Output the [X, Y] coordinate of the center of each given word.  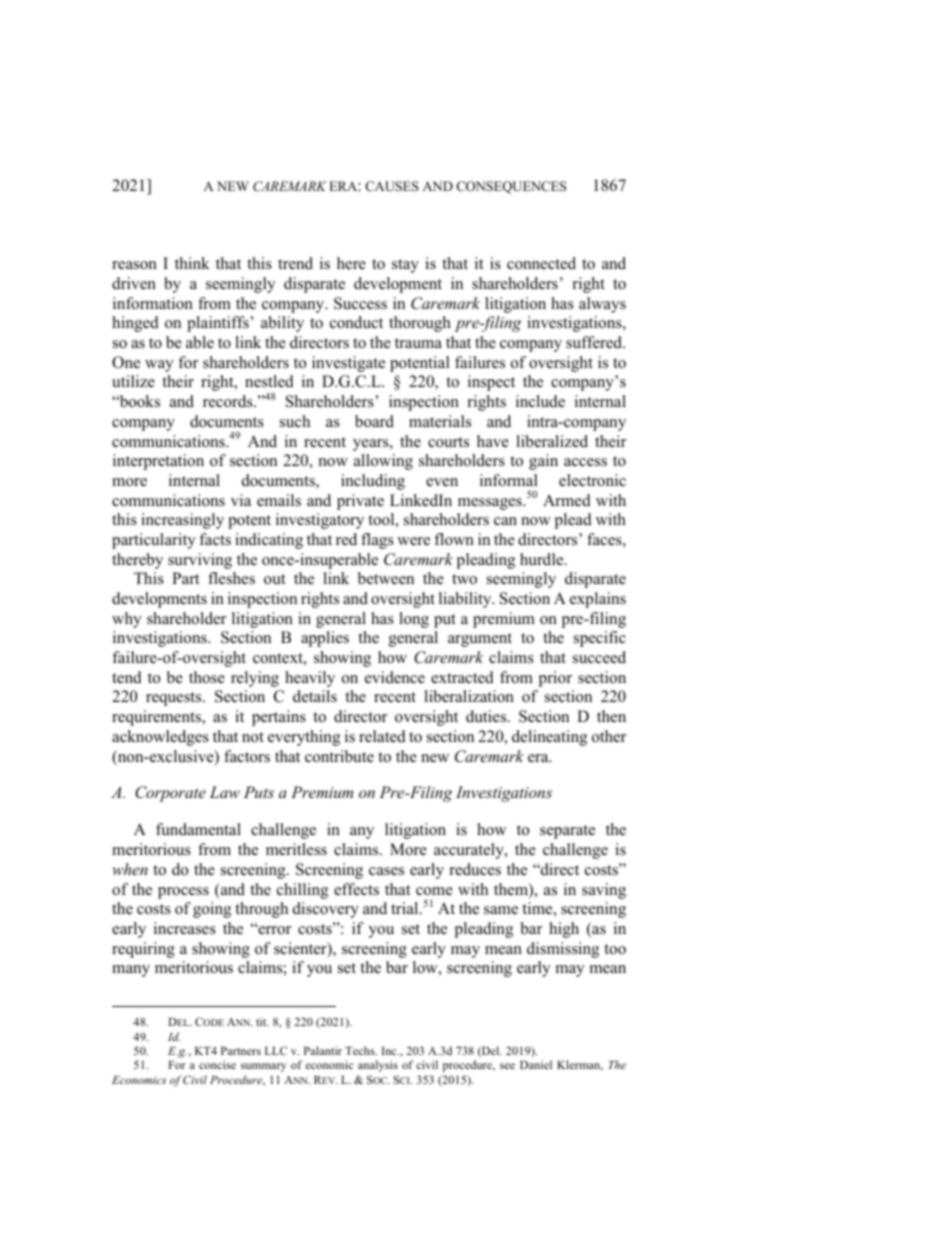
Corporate [170, 794]
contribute [339, 756]
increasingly [182, 521]
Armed [567, 500]
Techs [361, 1050]
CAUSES [392, 186]
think [192, 263]
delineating [549, 738]
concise [217, 1064]
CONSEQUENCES [511, 187]
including [373, 482]
